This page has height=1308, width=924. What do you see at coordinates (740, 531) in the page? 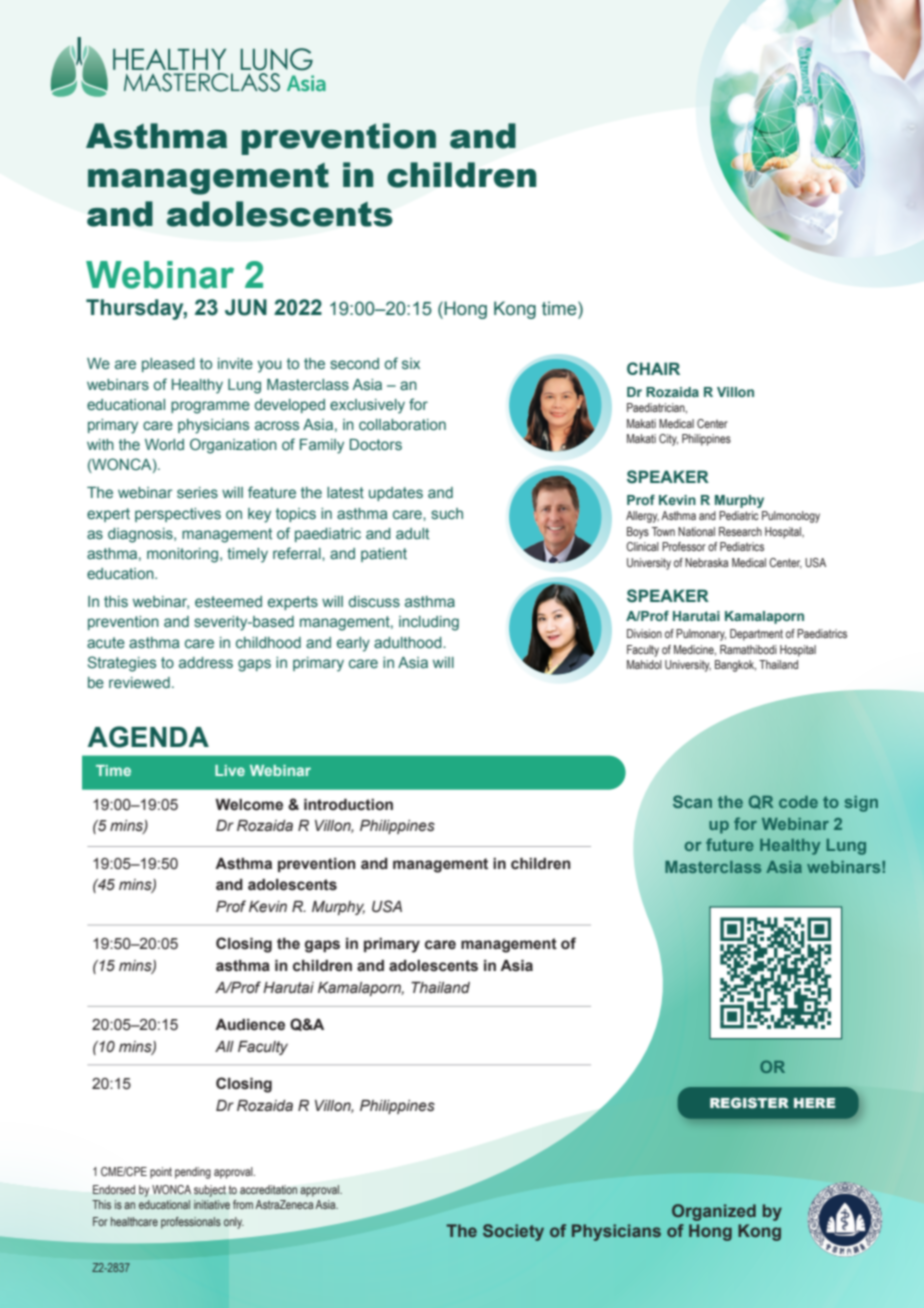
I see `Research` at bounding box center [740, 531].
